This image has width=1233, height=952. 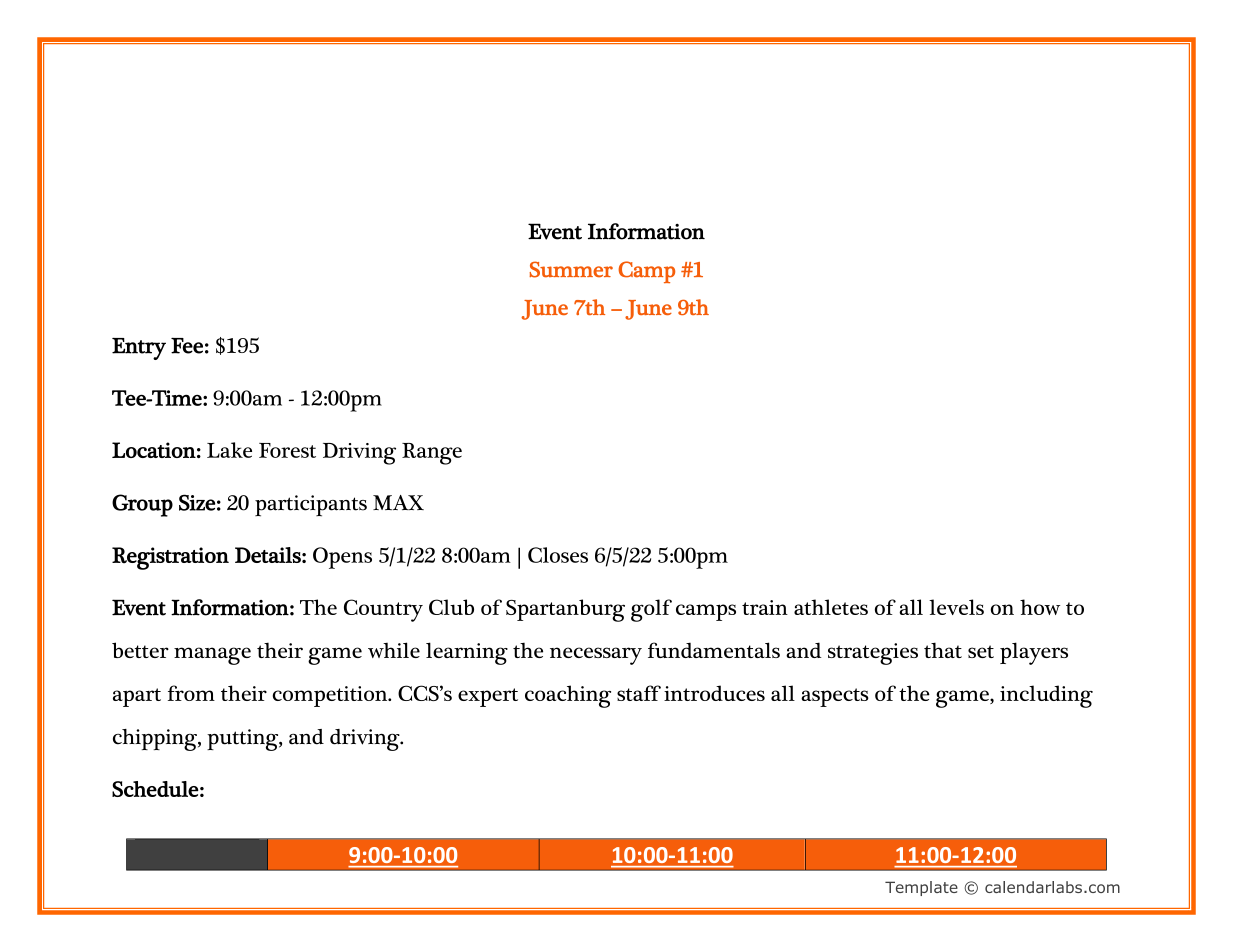 What do you see at coordinates (187, 346) in the image?
I see `Fee` at bounding box center [187, 346].
